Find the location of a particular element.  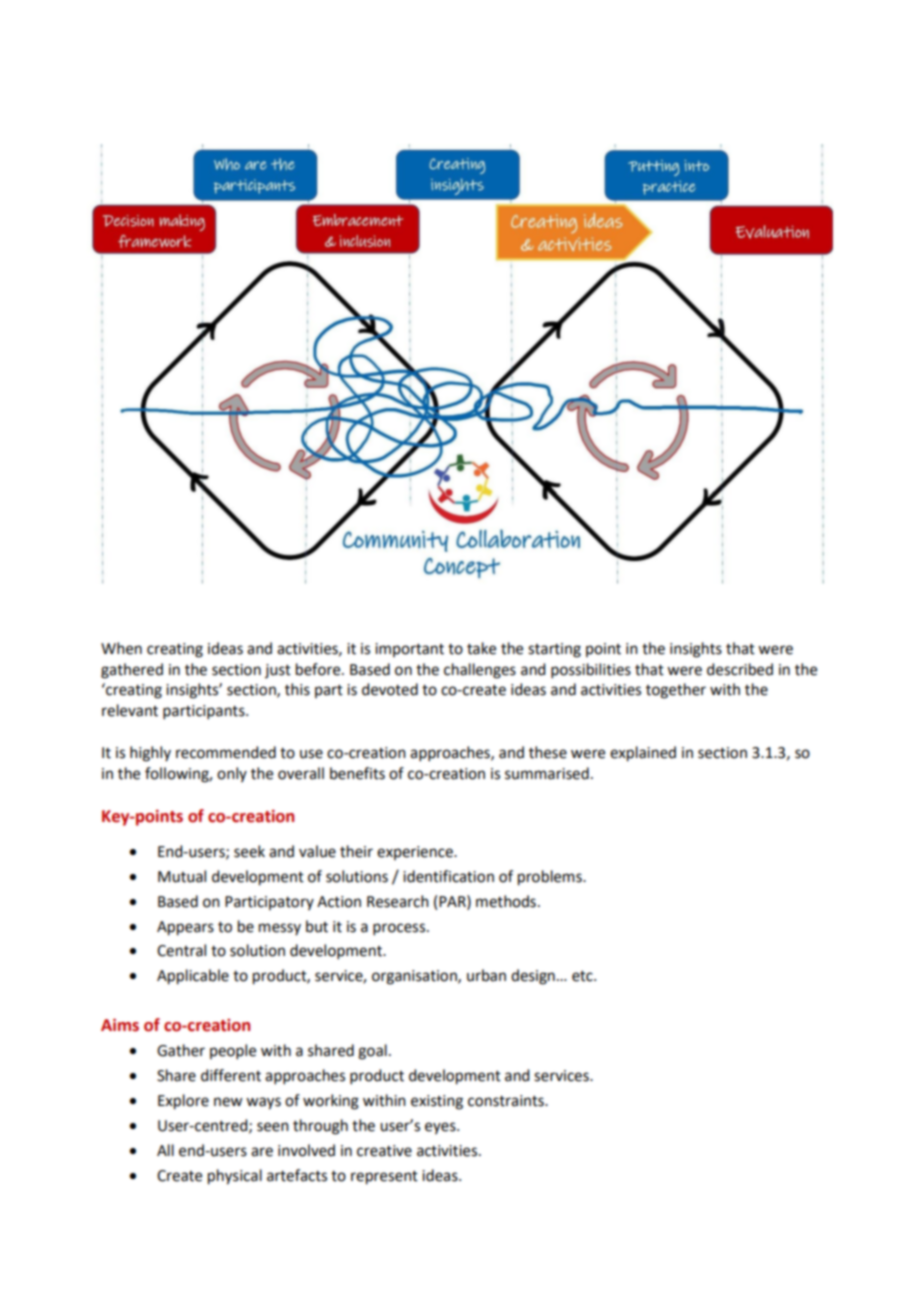

benefits is located at coordinates (357, 773).
